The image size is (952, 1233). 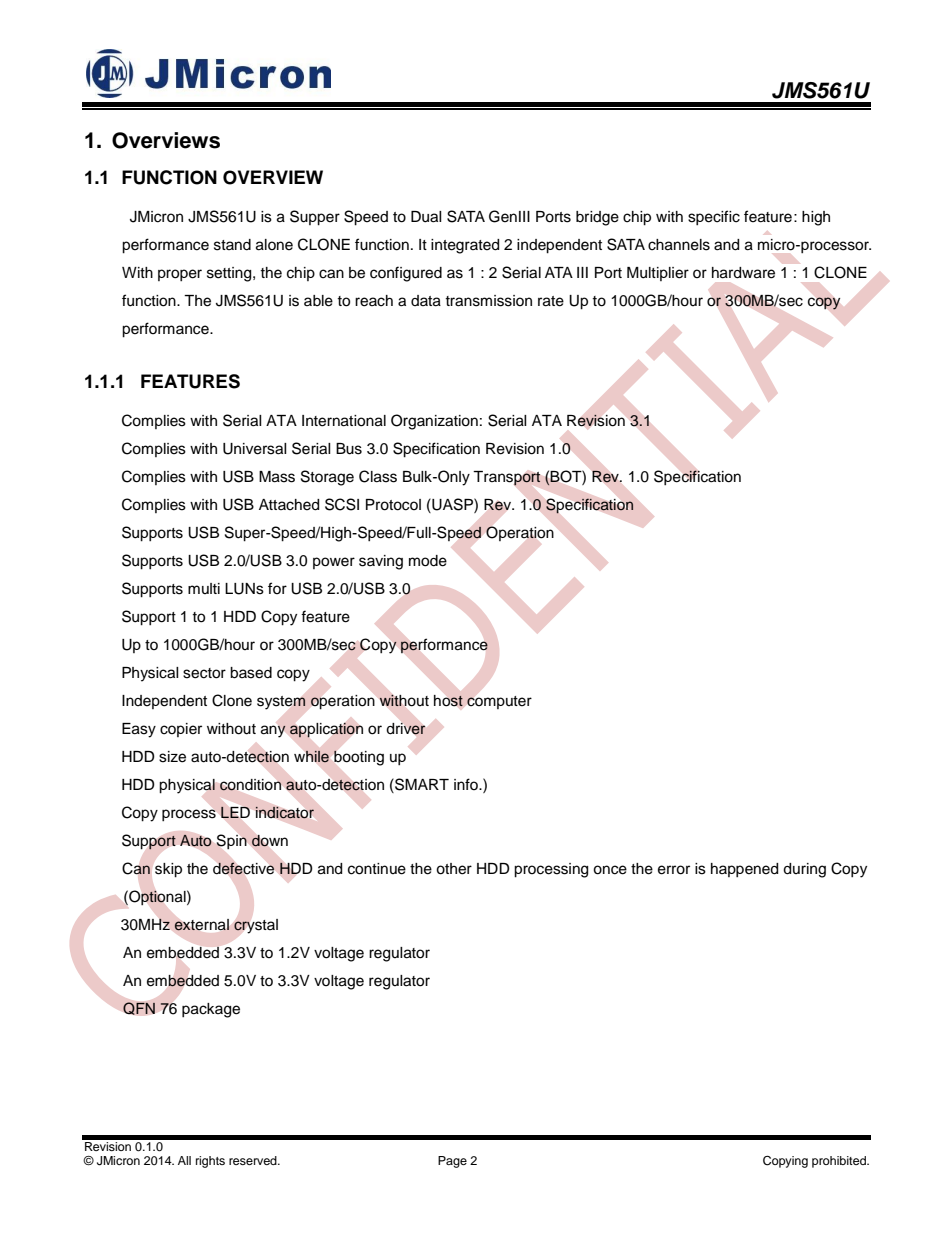 I want to click on Dual, so click(x=426, y=217).
